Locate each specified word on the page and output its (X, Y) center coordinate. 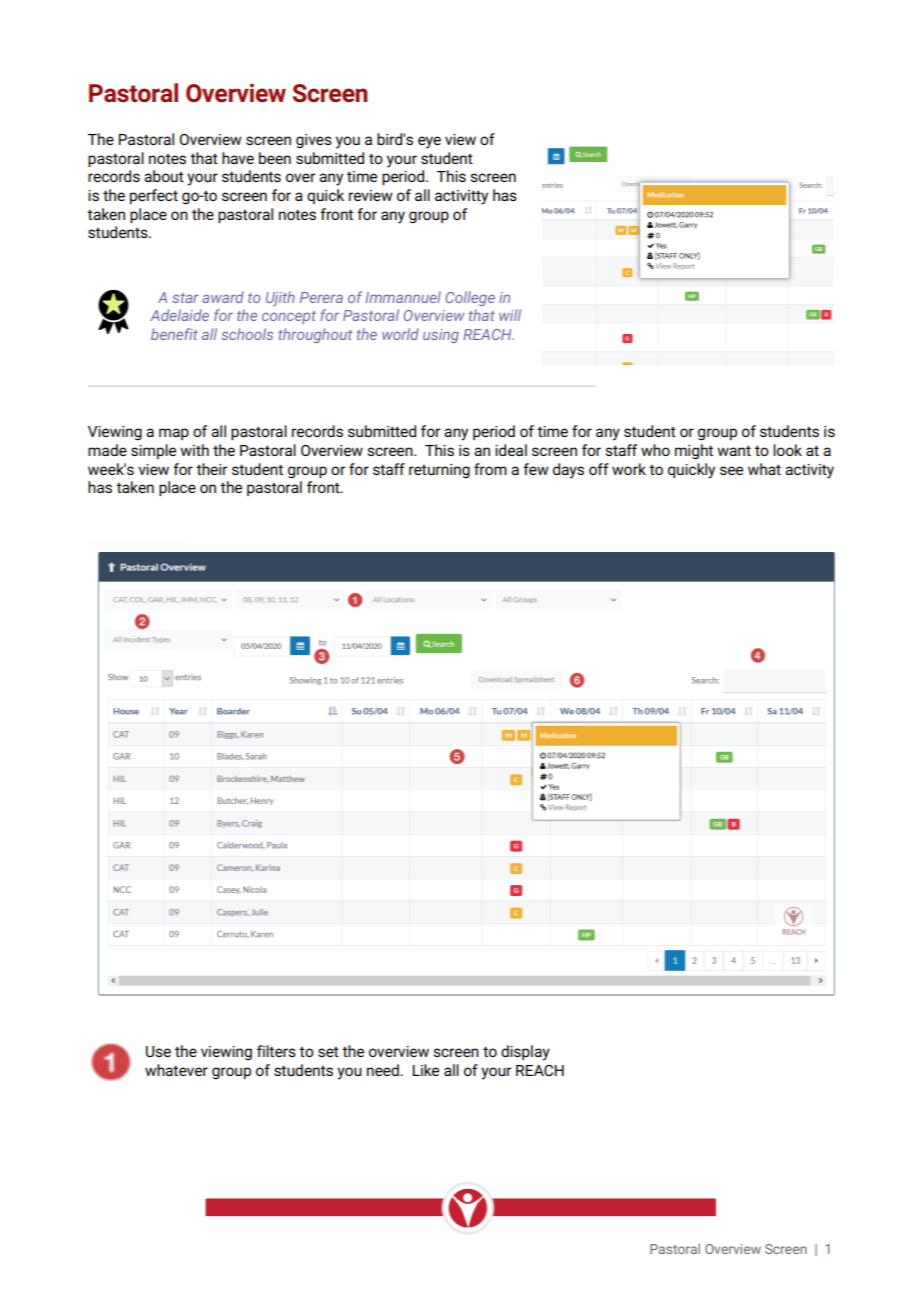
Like (426, 1070)
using (441, 336)
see (731, 470)
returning (439, 471)
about (164, 176)
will (510, 315)
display (525, 1053)
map (174, 434)
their (211, 469)
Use (158, 1051)
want (734, 451)
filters (276, 1051)
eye (429, 142)
